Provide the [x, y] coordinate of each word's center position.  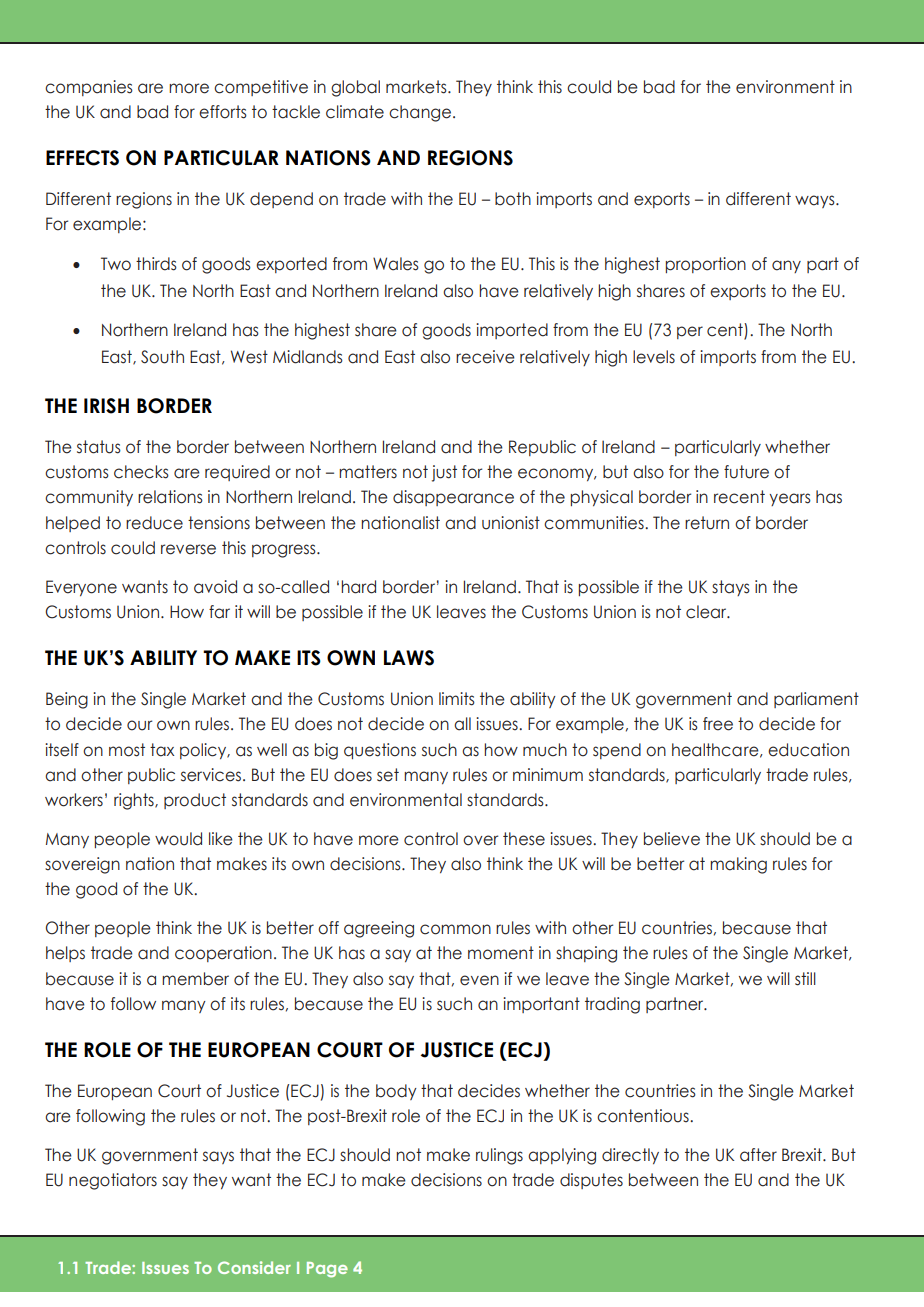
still [805, 979]
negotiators [113, 1181]
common [455, 929]
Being [67, 700]
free [718, 724]
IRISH [106, 406]
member [195, 979]
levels [654, 357]
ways [816, 201]
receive [485, 357]
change [420, 113]
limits [457, 699]
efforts [223, 112]
